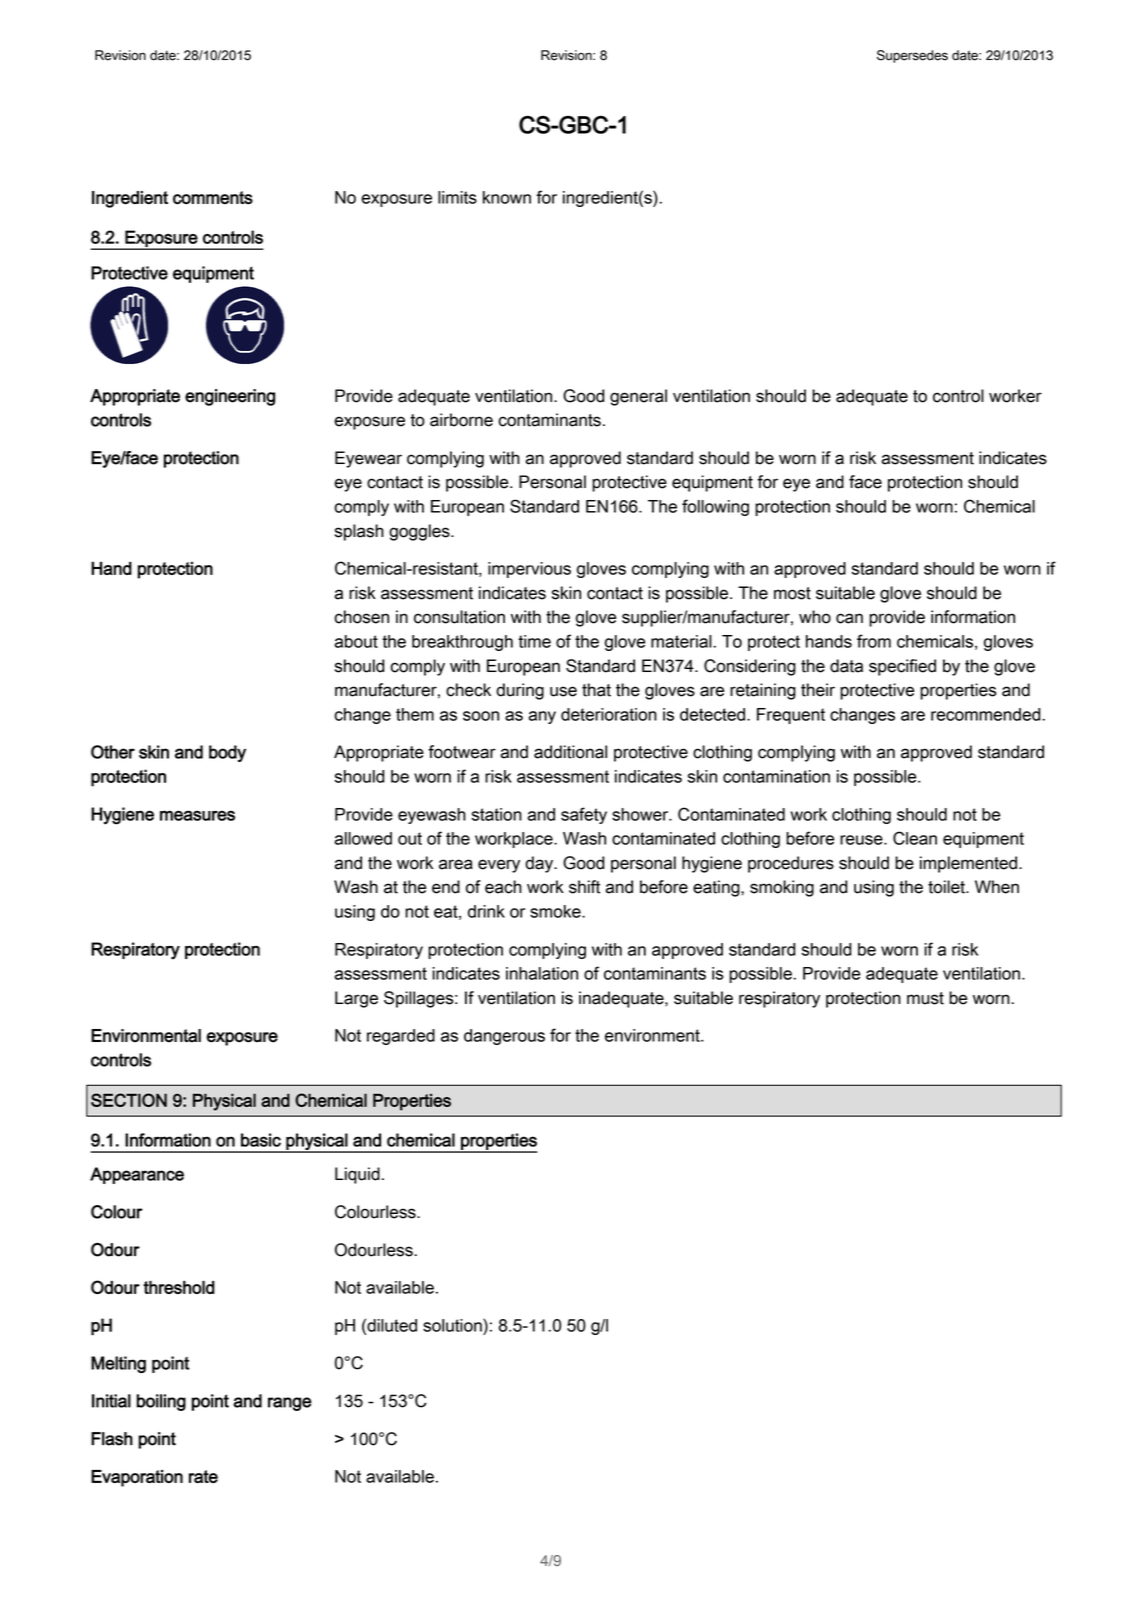  I want to click on known, so click(507, 197).
